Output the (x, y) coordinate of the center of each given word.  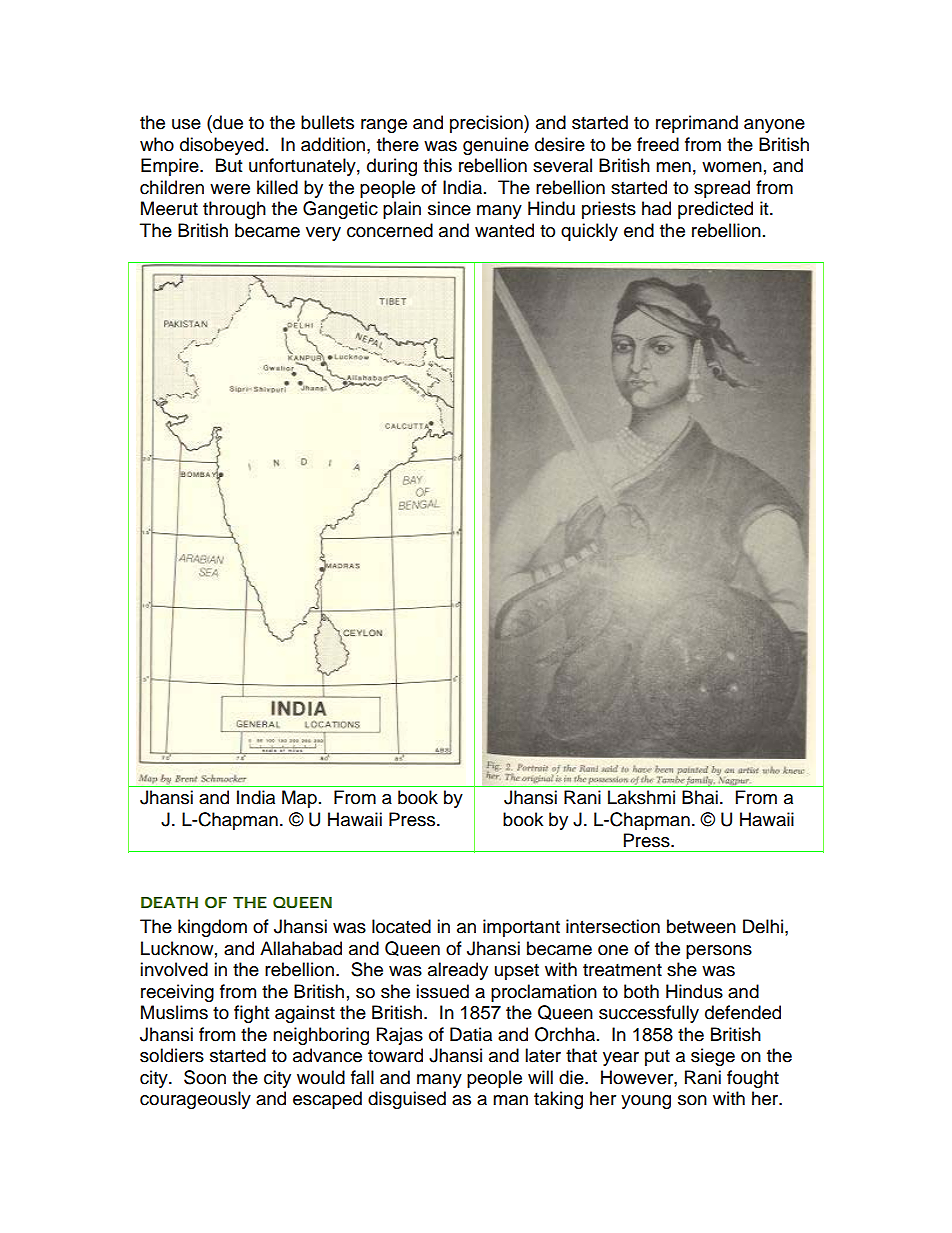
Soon (205, 1077)
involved (174, 969)
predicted (715, 210)
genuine (496, 146)
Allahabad (301, 948)
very (323, 234)
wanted (504, 230)
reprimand (697, 124)
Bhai (700, 797)
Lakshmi (641, 797)
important (521, 928)
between (701, 926)
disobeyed (222, 146)
